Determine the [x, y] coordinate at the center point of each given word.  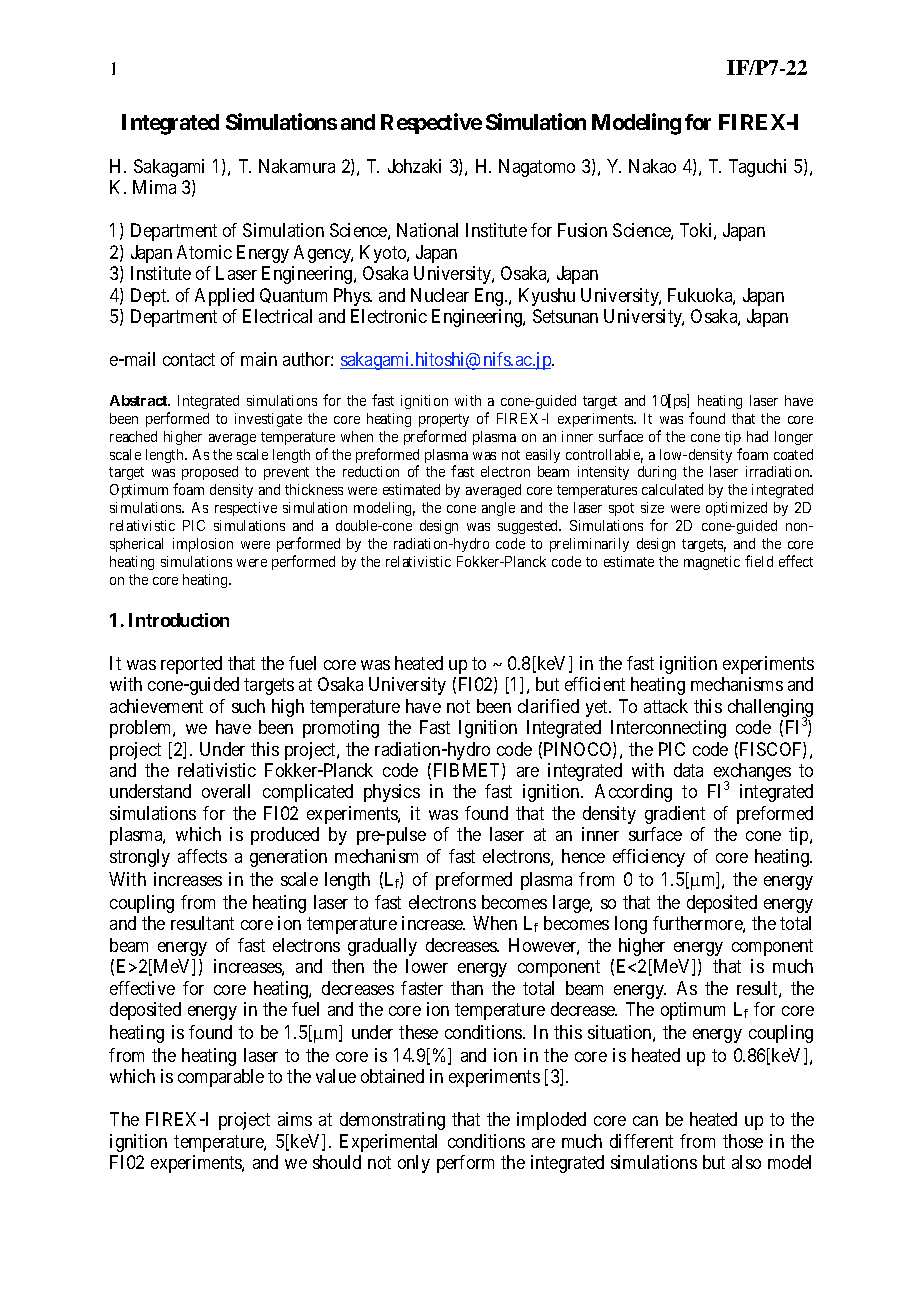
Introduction [179, 620]
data [688, 770]
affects [202, 856]
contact [189, 359]
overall [226, 791]
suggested [529, 527]
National [427, 230]
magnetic [712, 563]
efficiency [649, 858]
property [444, 420]
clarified [548, 706]
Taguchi [757, 168]
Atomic [204, 252]
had [757, 436]
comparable [221, 1078]
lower [427, 966]
